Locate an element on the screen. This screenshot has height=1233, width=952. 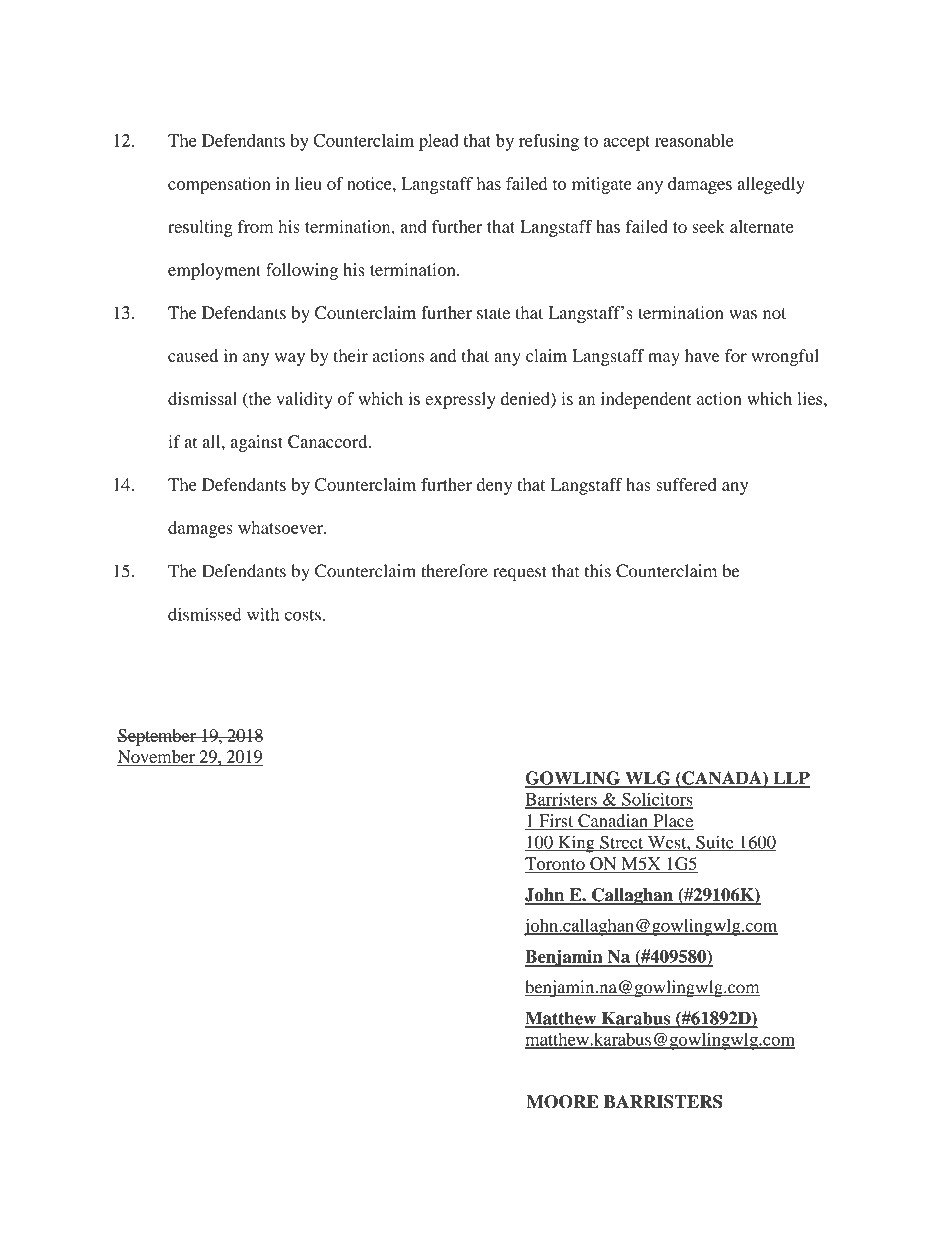
allegedly is located at coordinates (771, 185).
